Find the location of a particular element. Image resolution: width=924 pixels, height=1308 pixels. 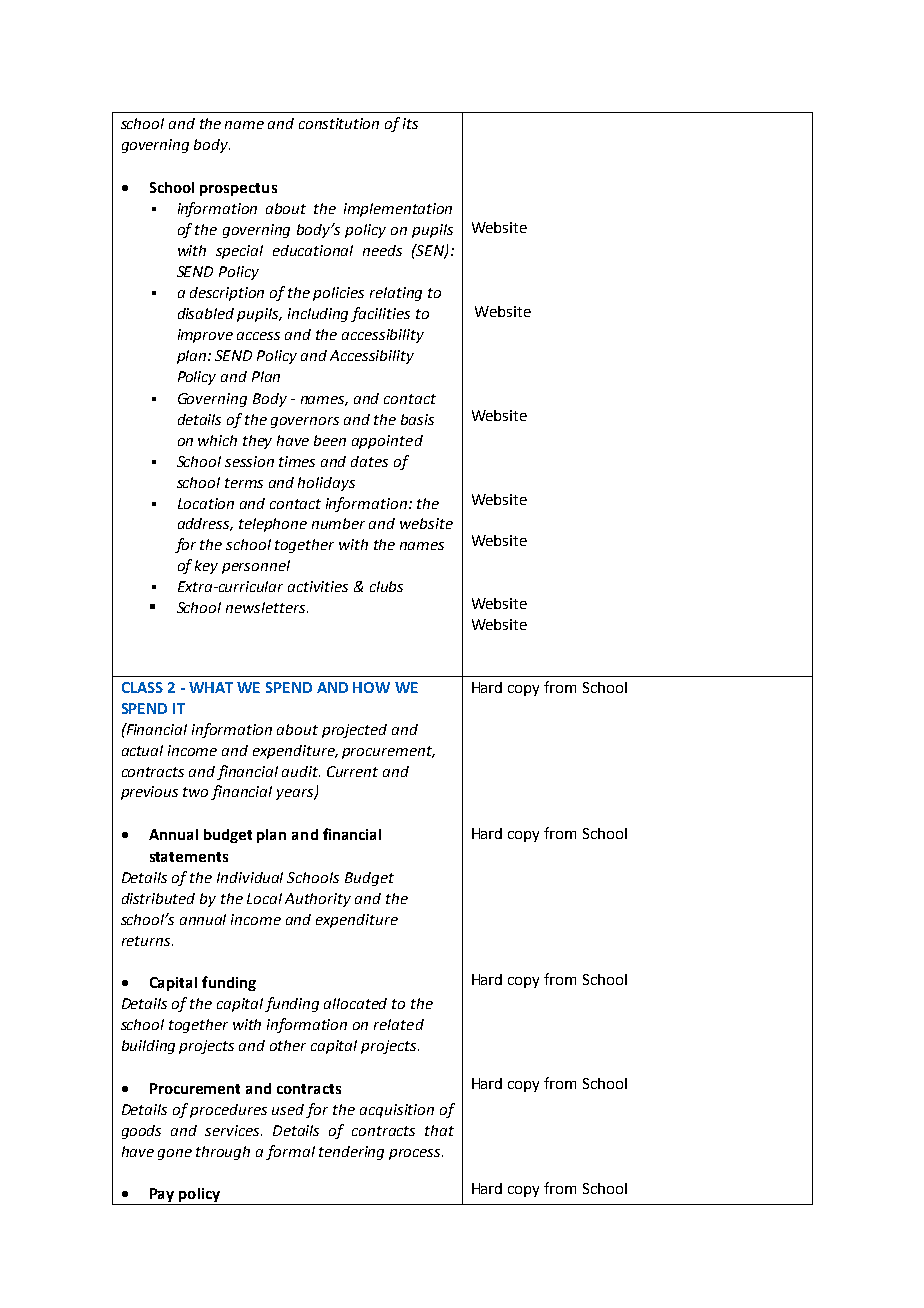

statements is located at coordinates (189, 857).
